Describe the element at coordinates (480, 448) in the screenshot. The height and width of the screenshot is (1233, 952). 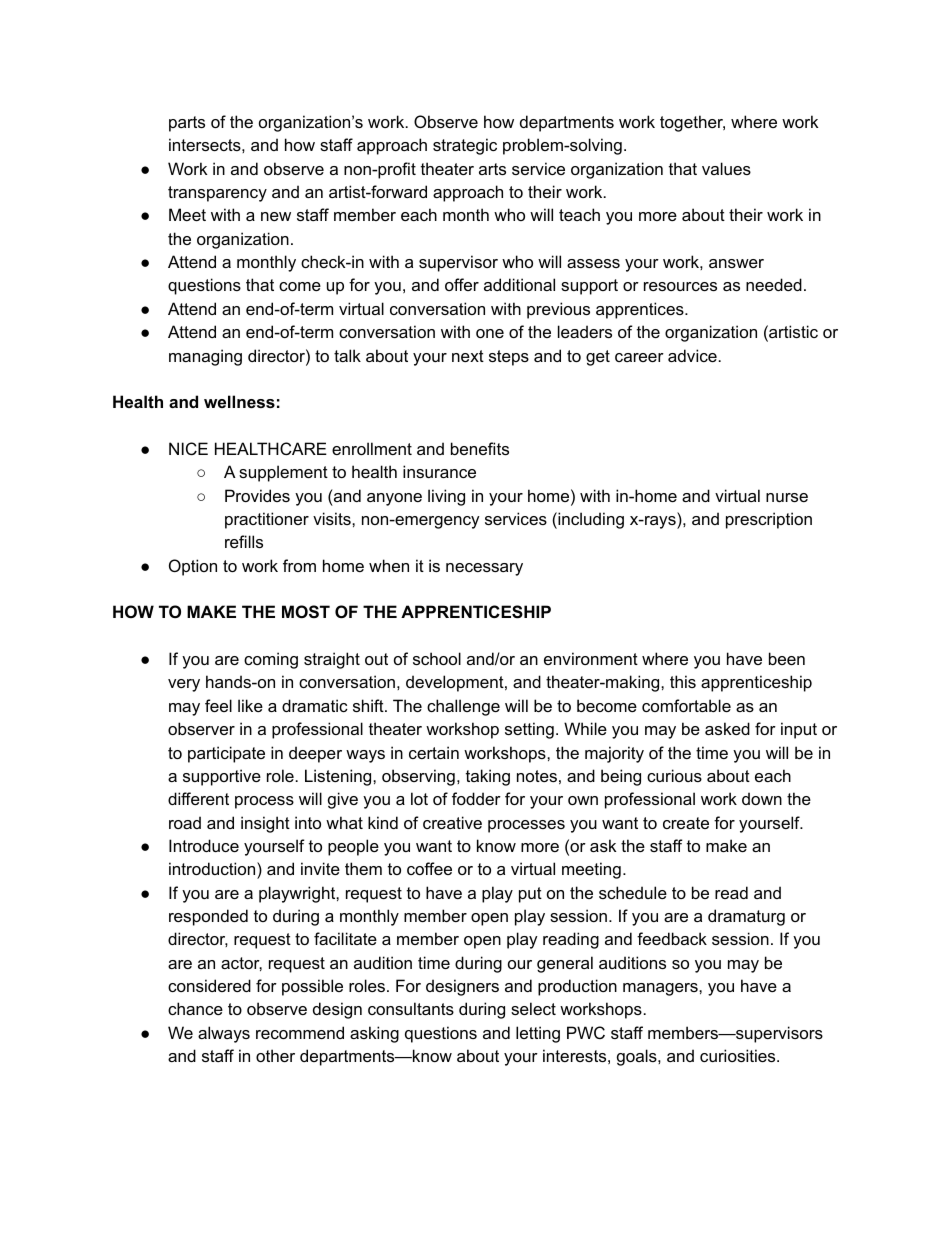
I see `benefits` at that location.
